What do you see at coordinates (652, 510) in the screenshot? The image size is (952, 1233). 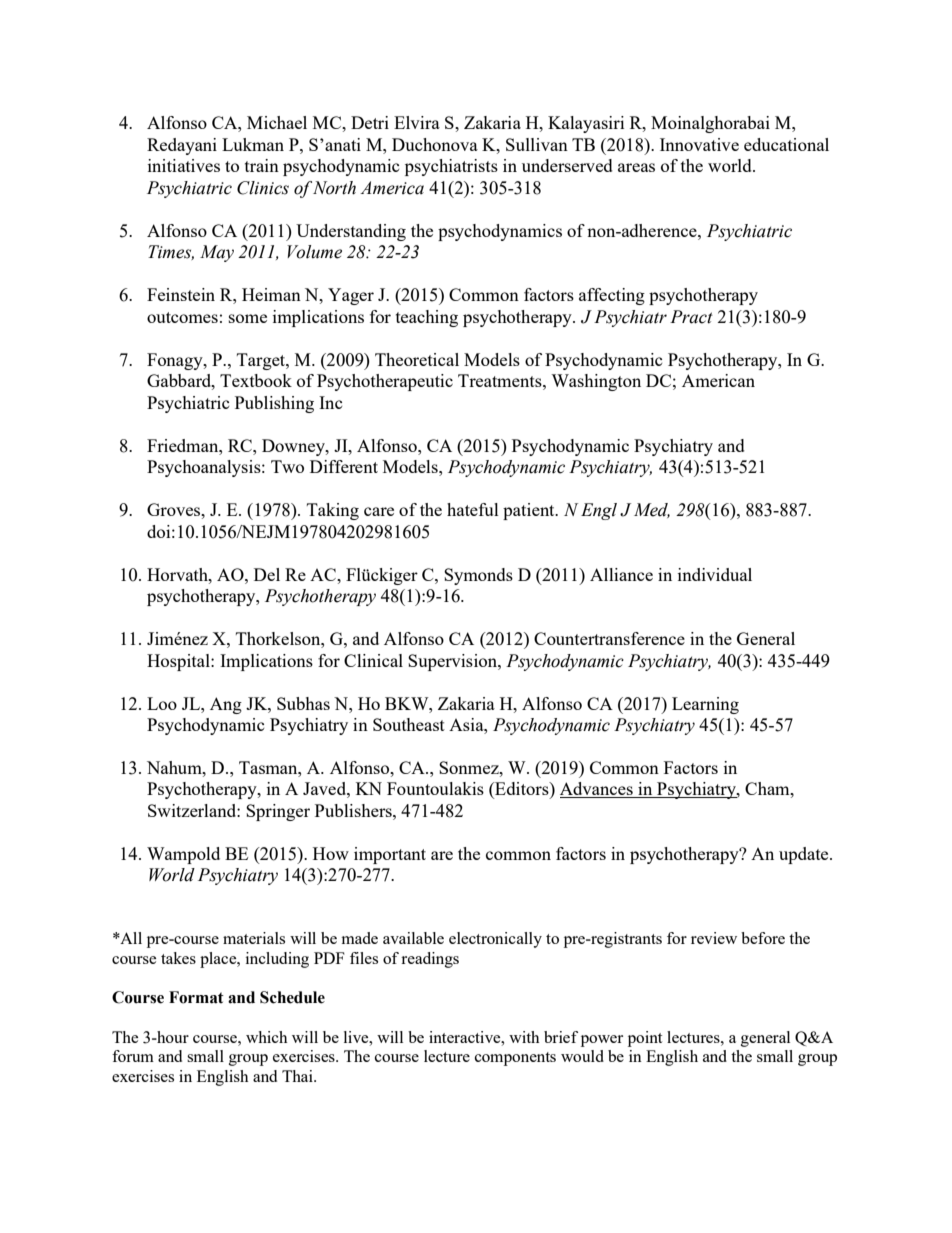 I see `Med` at bounding box center [652, 510].
